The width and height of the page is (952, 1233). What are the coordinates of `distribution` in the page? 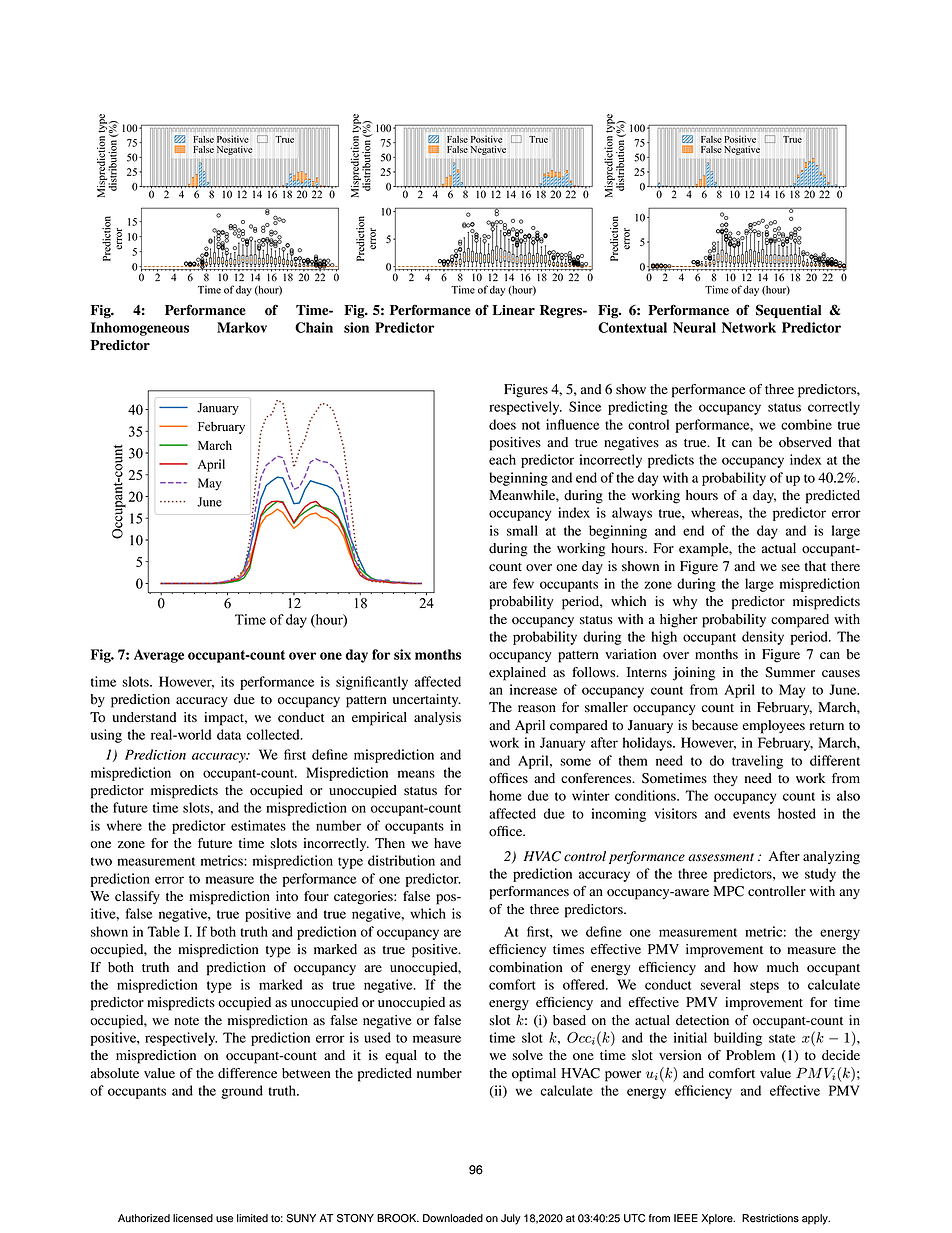 It's located at (401, 860).
